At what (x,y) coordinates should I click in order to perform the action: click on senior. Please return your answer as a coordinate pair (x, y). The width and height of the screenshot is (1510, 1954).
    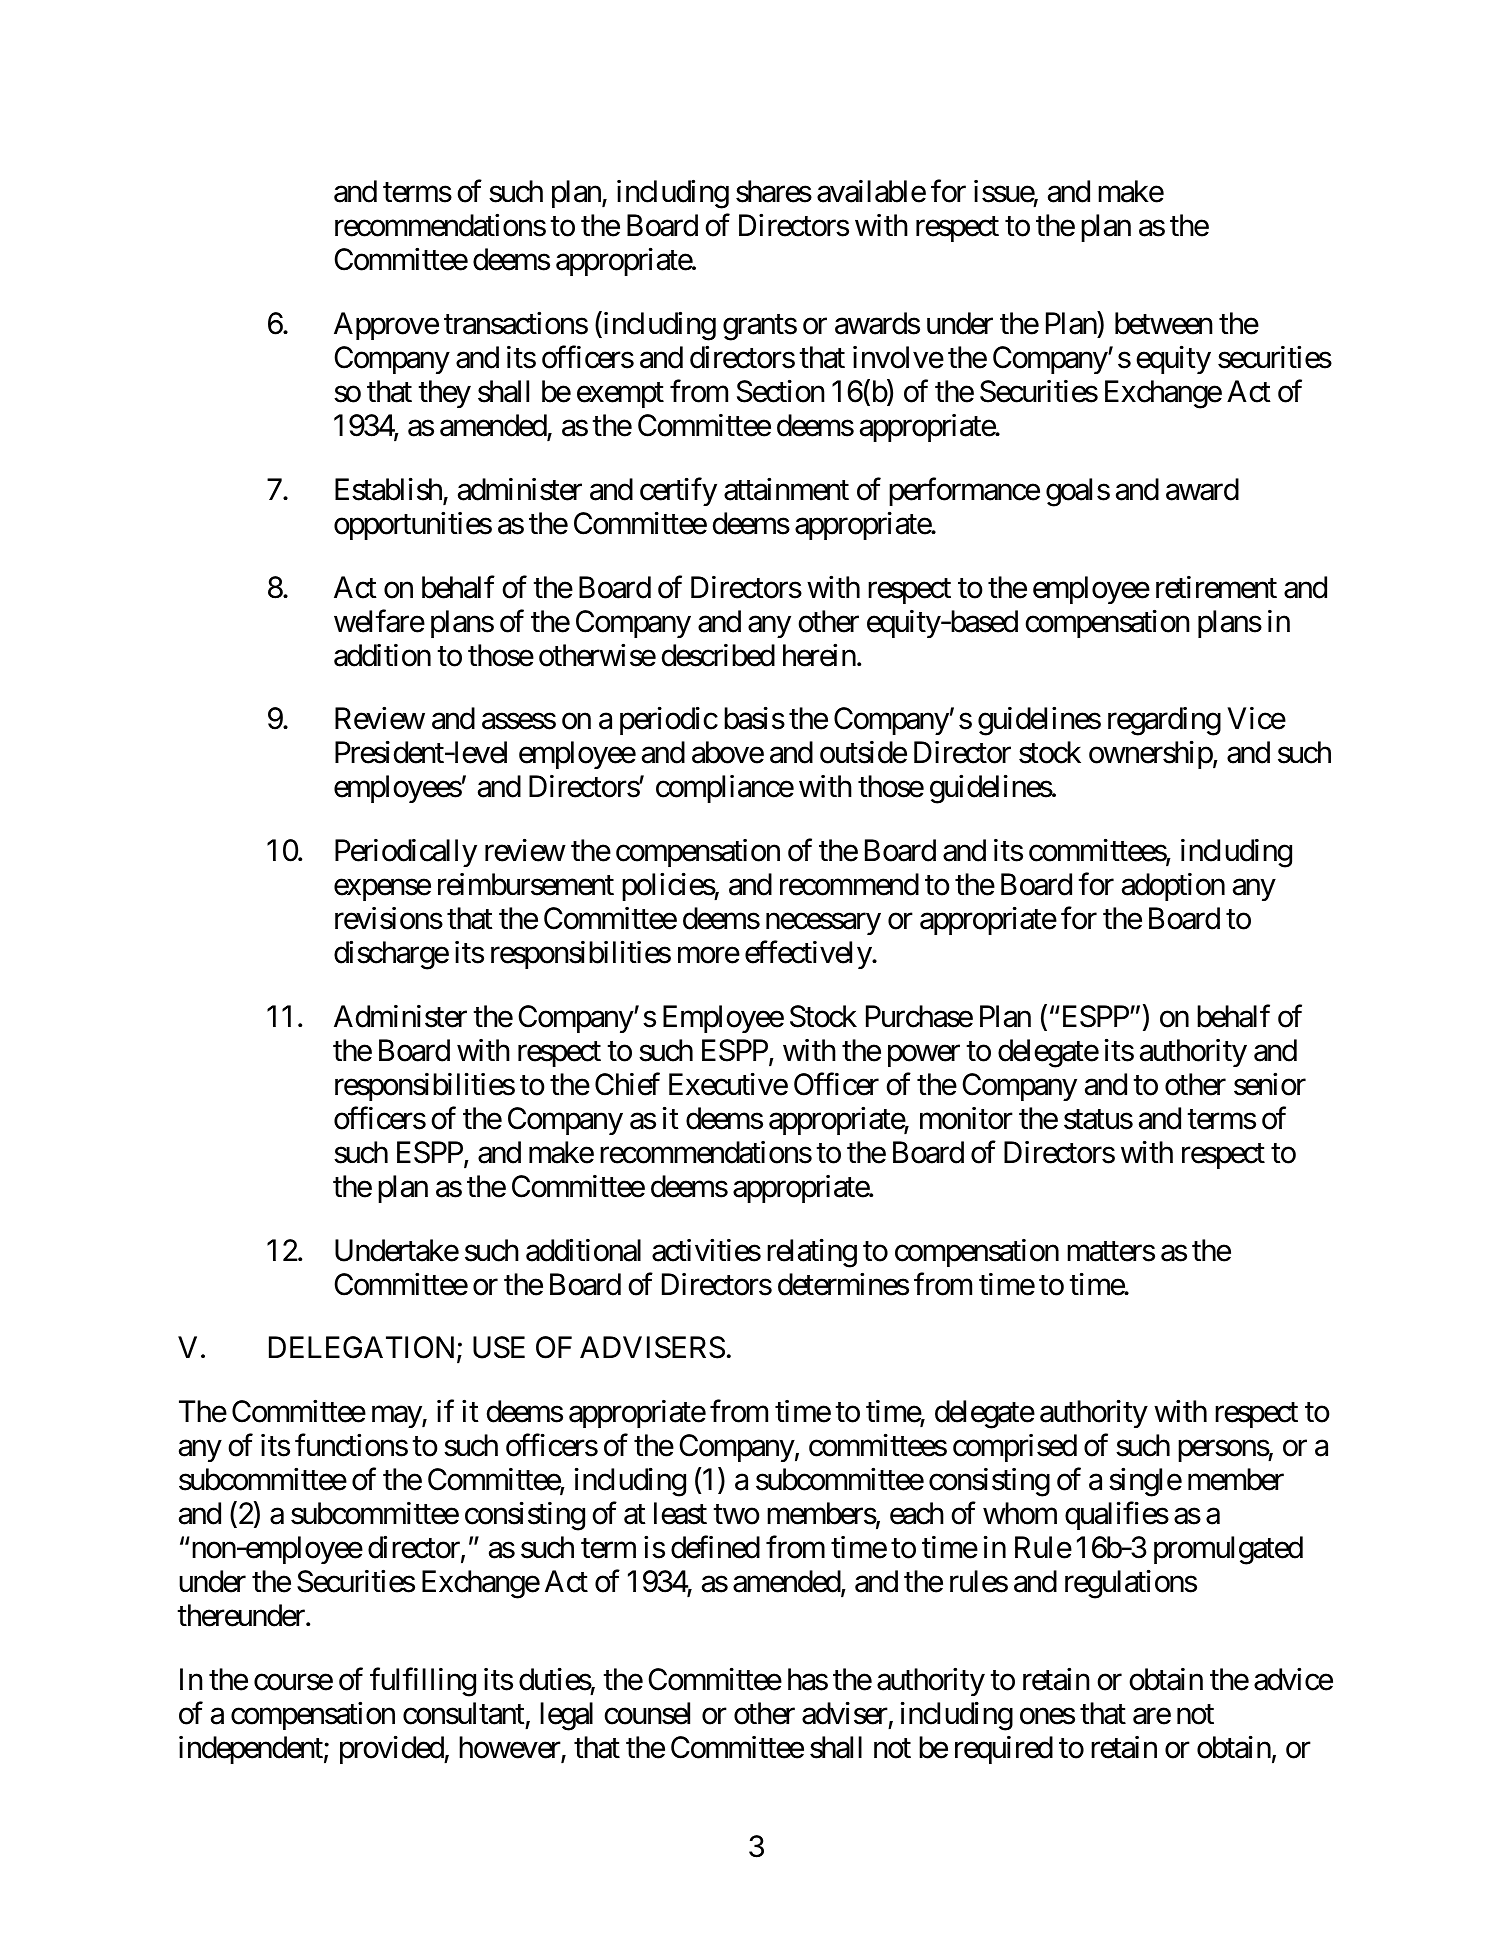
    Looking at the image, I should click on (1270, 1084).
